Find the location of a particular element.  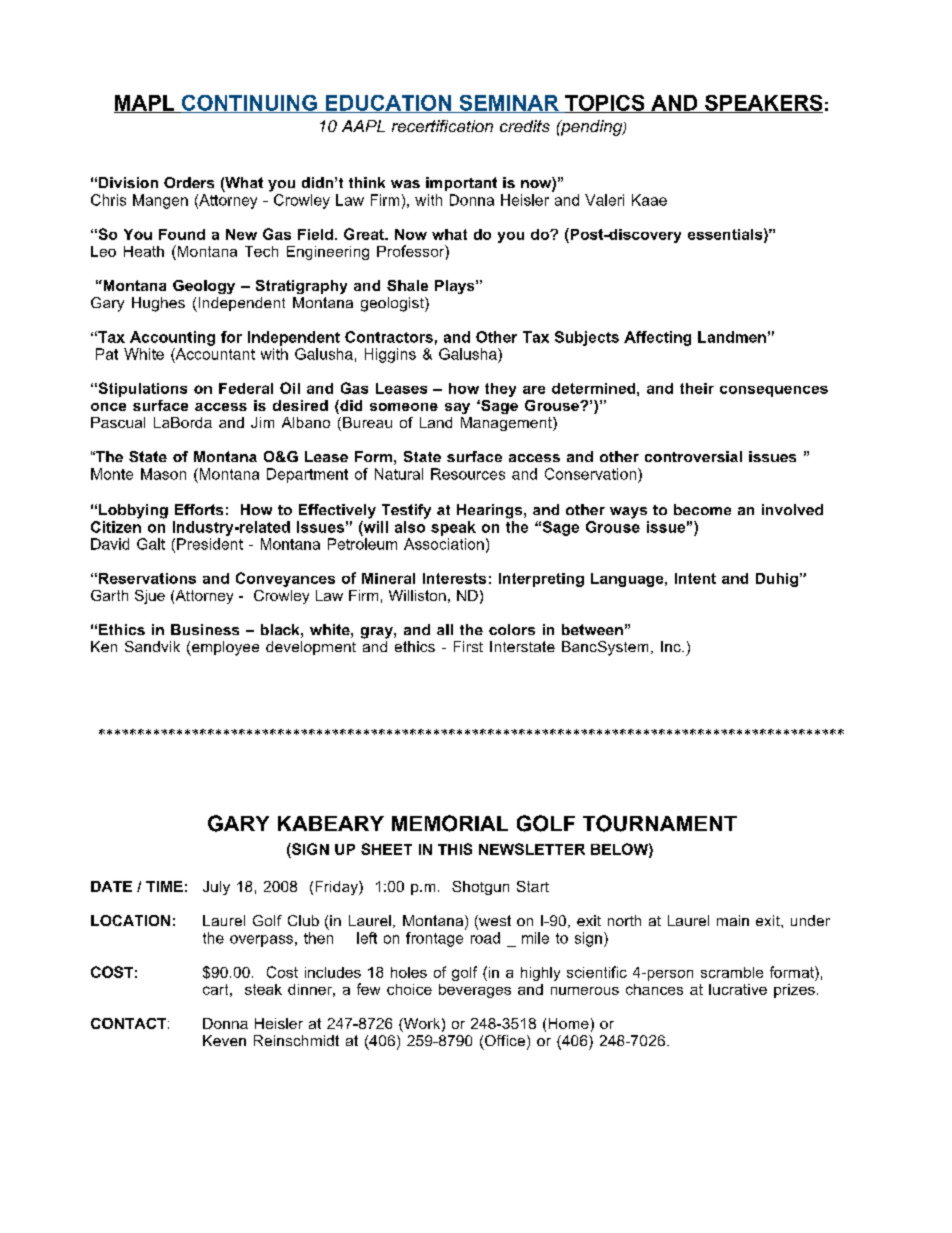

First is located at coordinates (468, 646).
